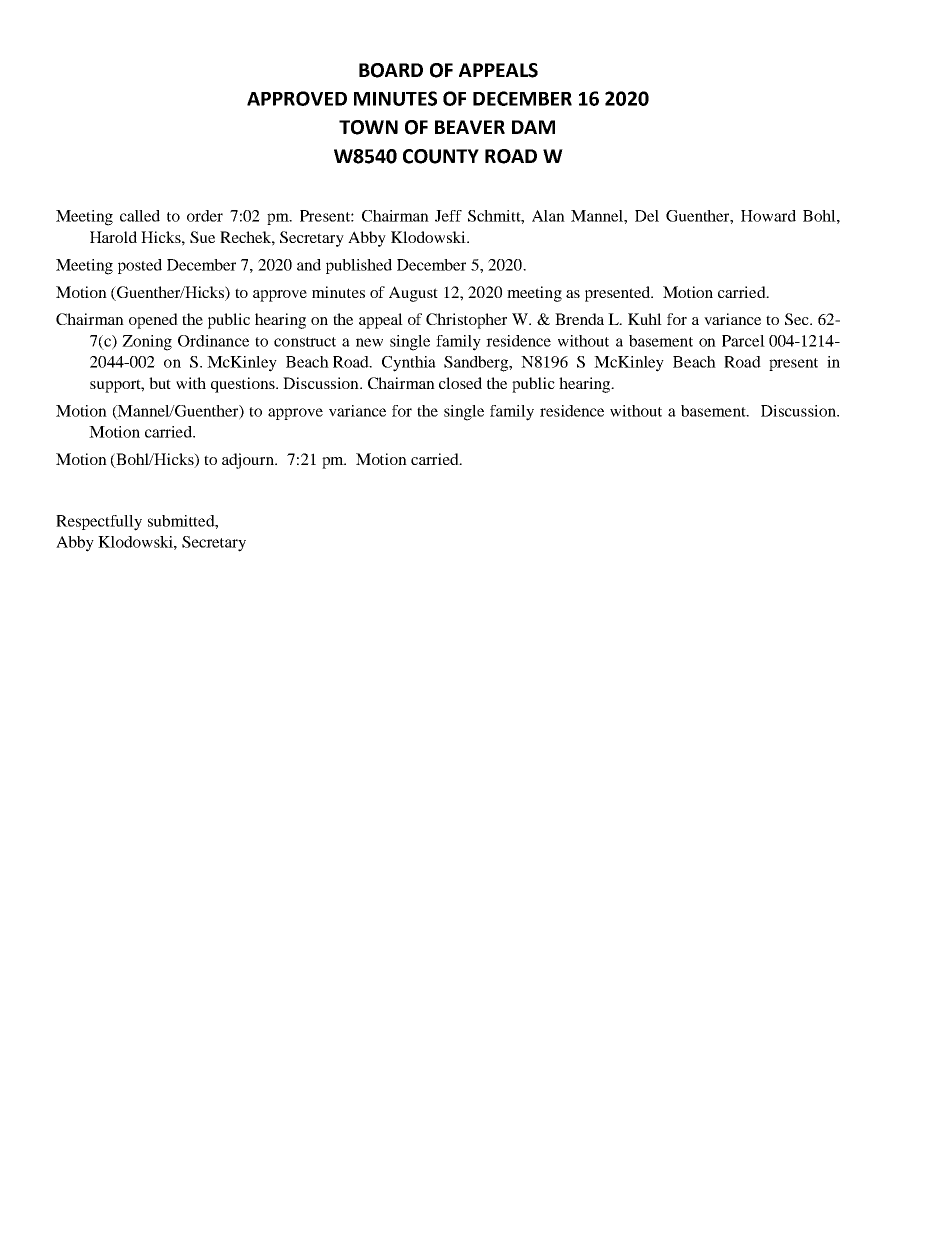 The image size is (952, 1233). Describe the element at coordinates (153, 321) in the page. I see `opened` at that location.
